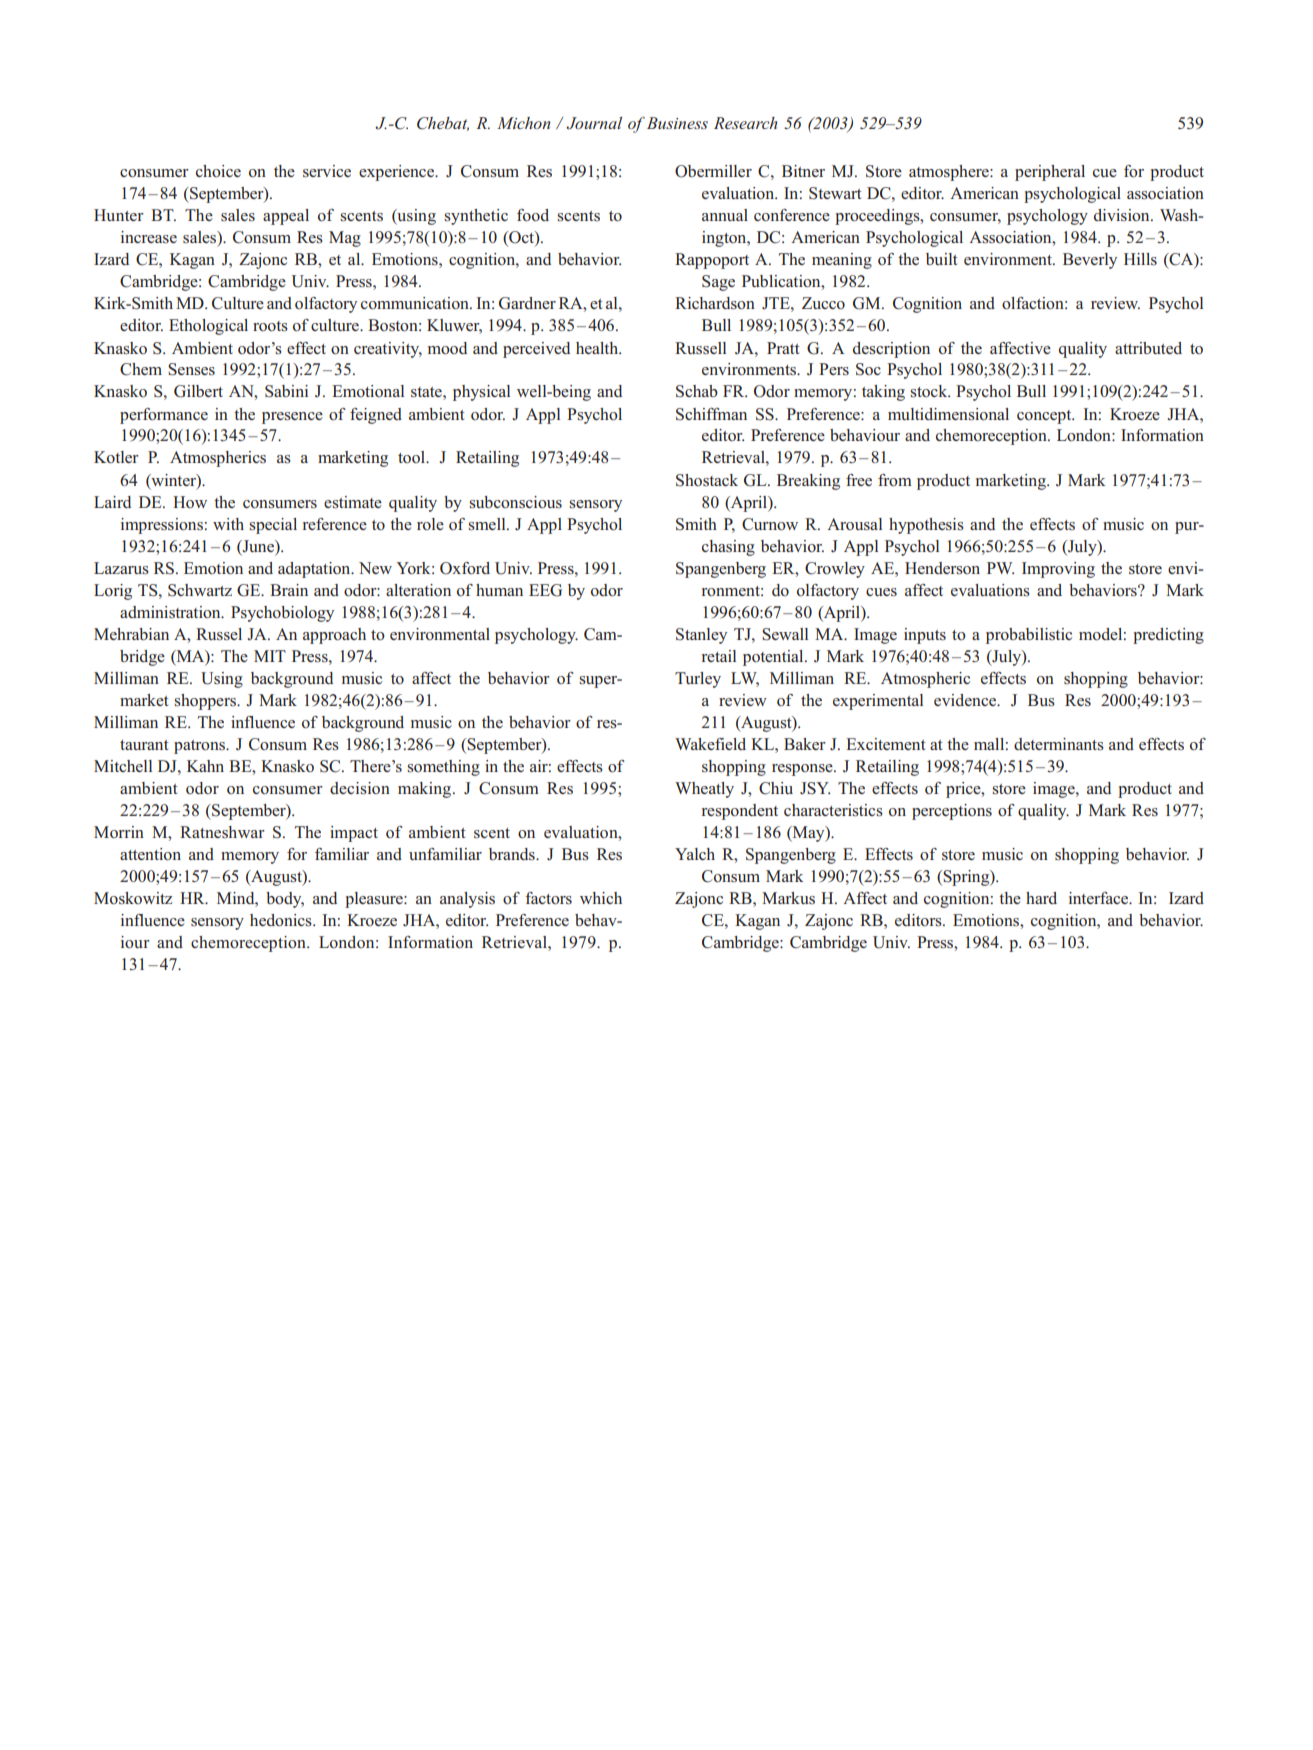 The image size is (1313, 1750). What do you see at coordinates (1100, 898) in the screenshot?
I see `interface` at bounding box center [1100, 898].
